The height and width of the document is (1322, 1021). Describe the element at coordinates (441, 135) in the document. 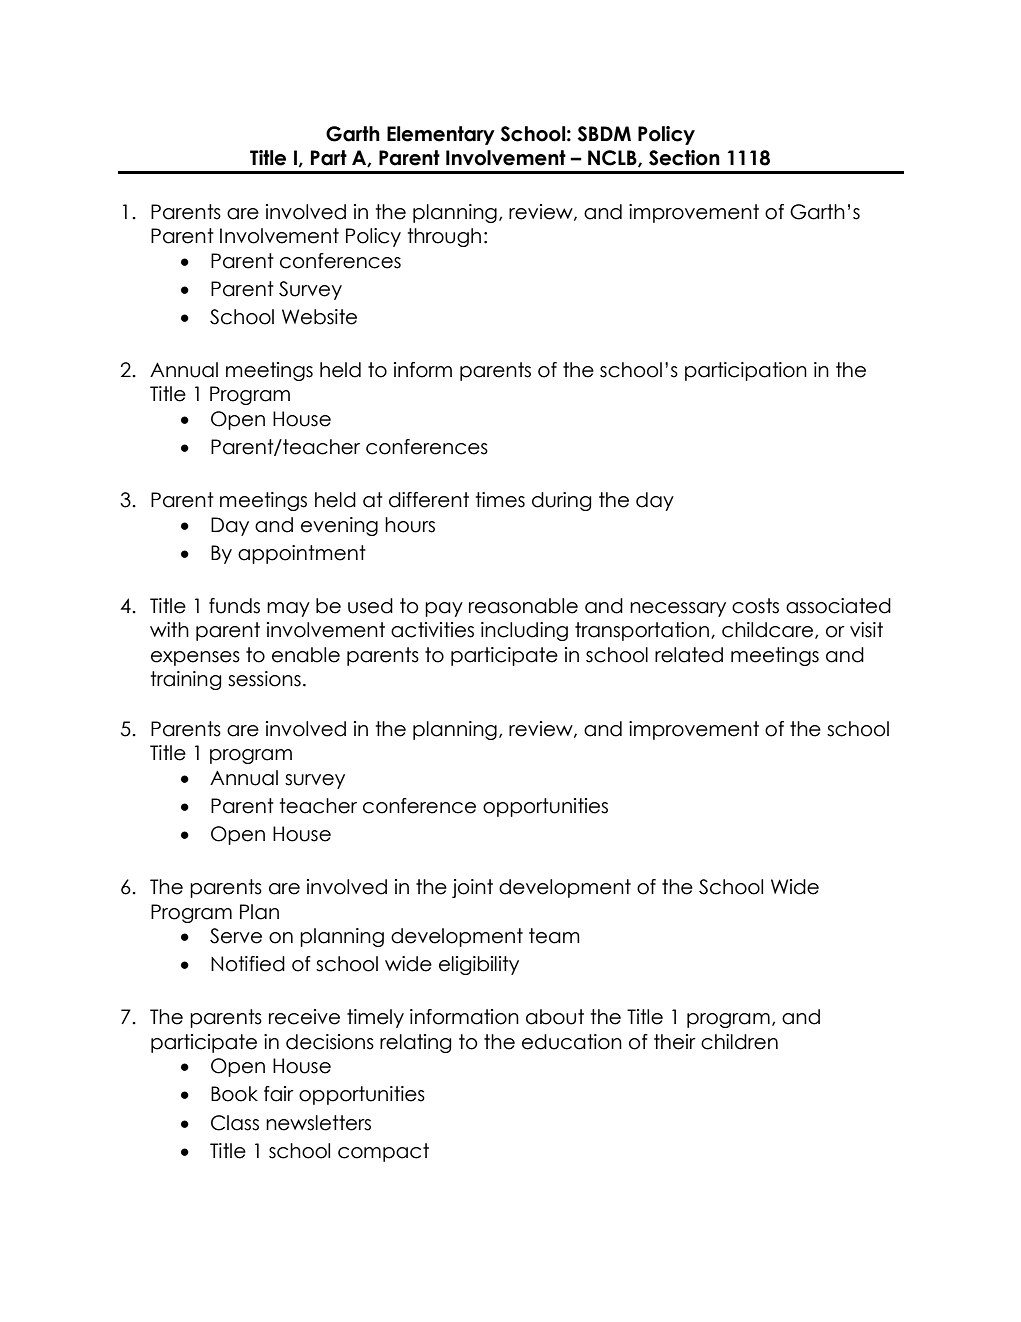

I see `Elementary` at that location.
